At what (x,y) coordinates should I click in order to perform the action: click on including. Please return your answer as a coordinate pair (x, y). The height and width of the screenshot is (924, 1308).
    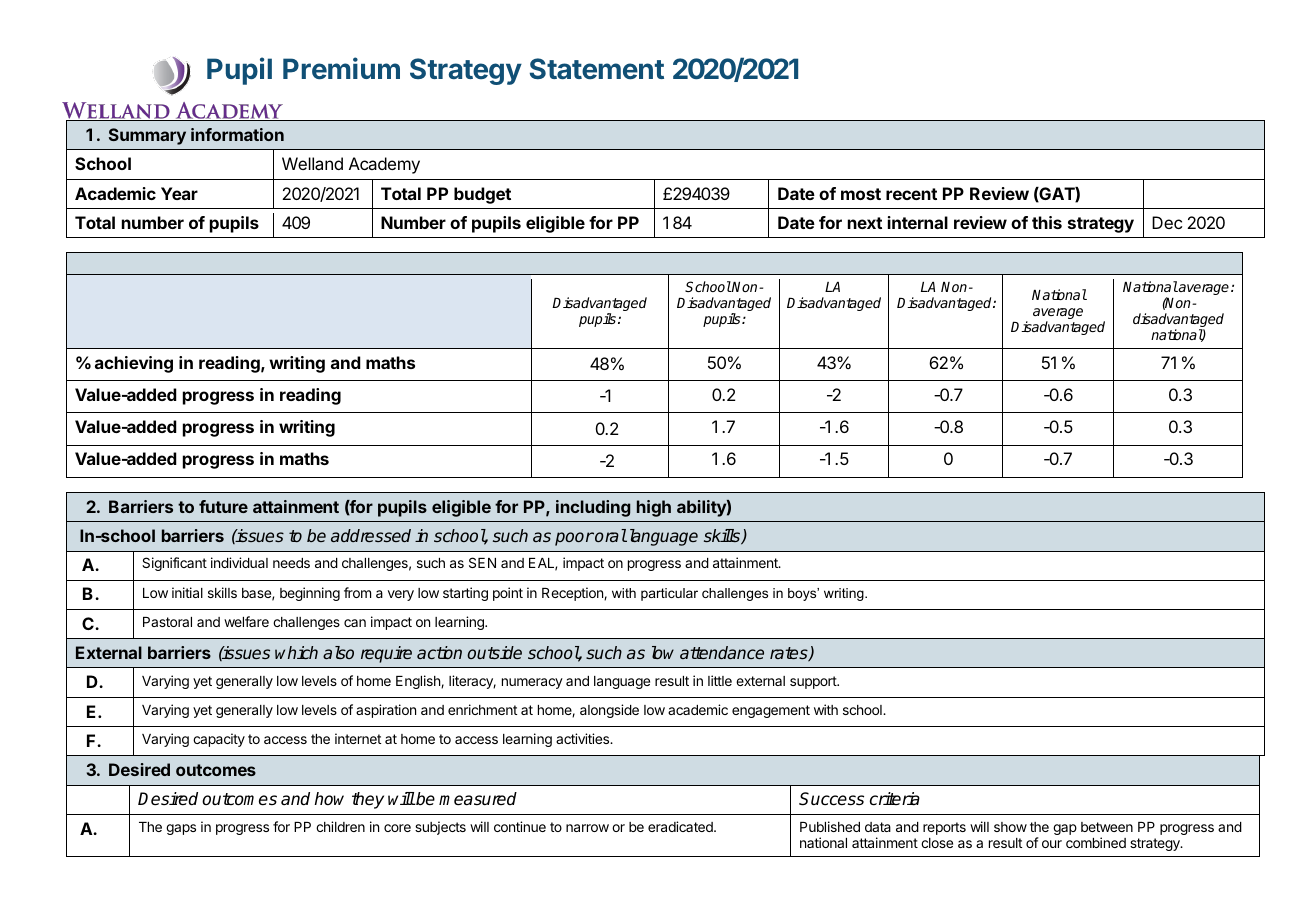
    Looking at the image, I should click on (593, 508).
